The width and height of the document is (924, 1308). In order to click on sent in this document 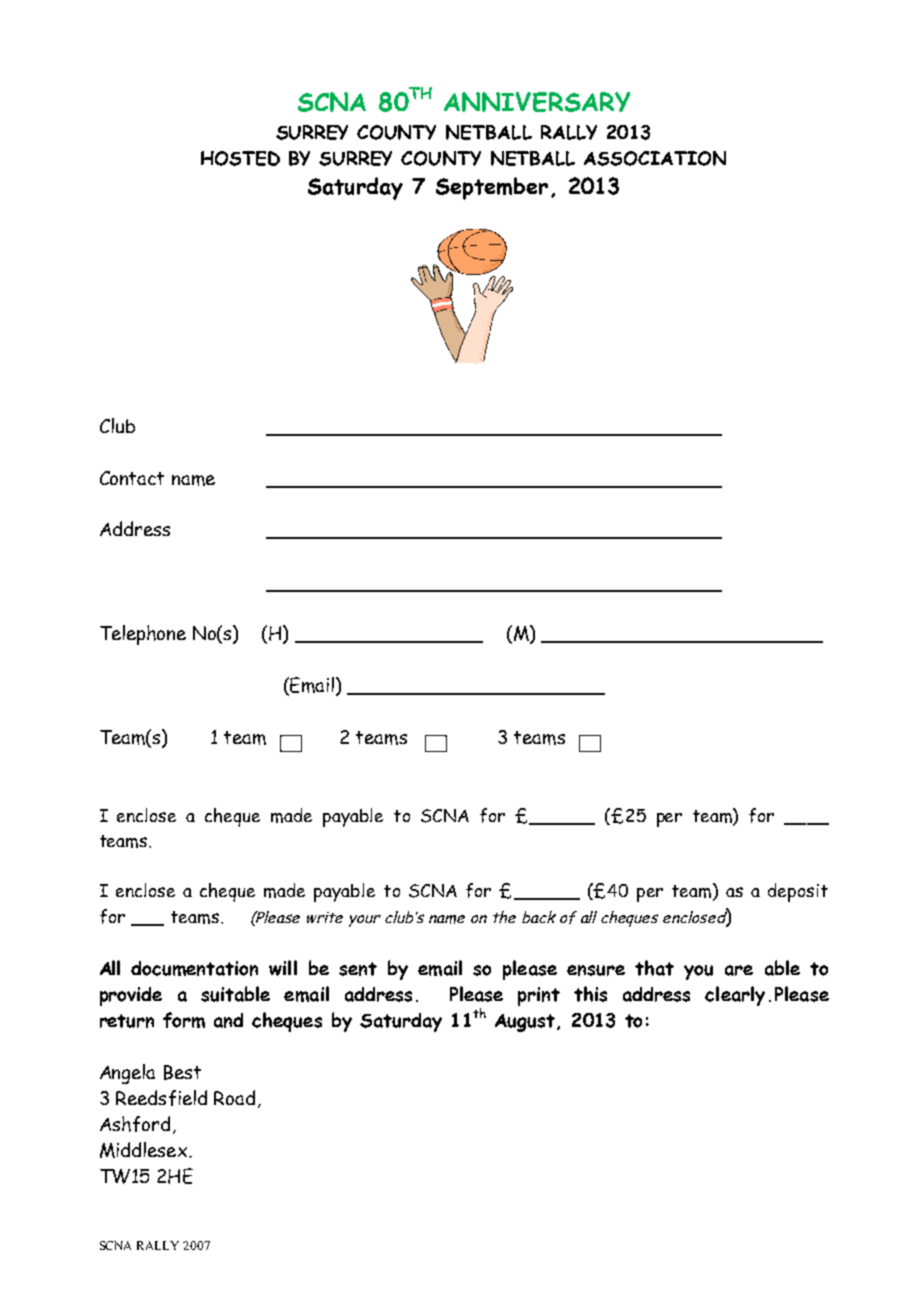, I will do `click(358, 969)`.
